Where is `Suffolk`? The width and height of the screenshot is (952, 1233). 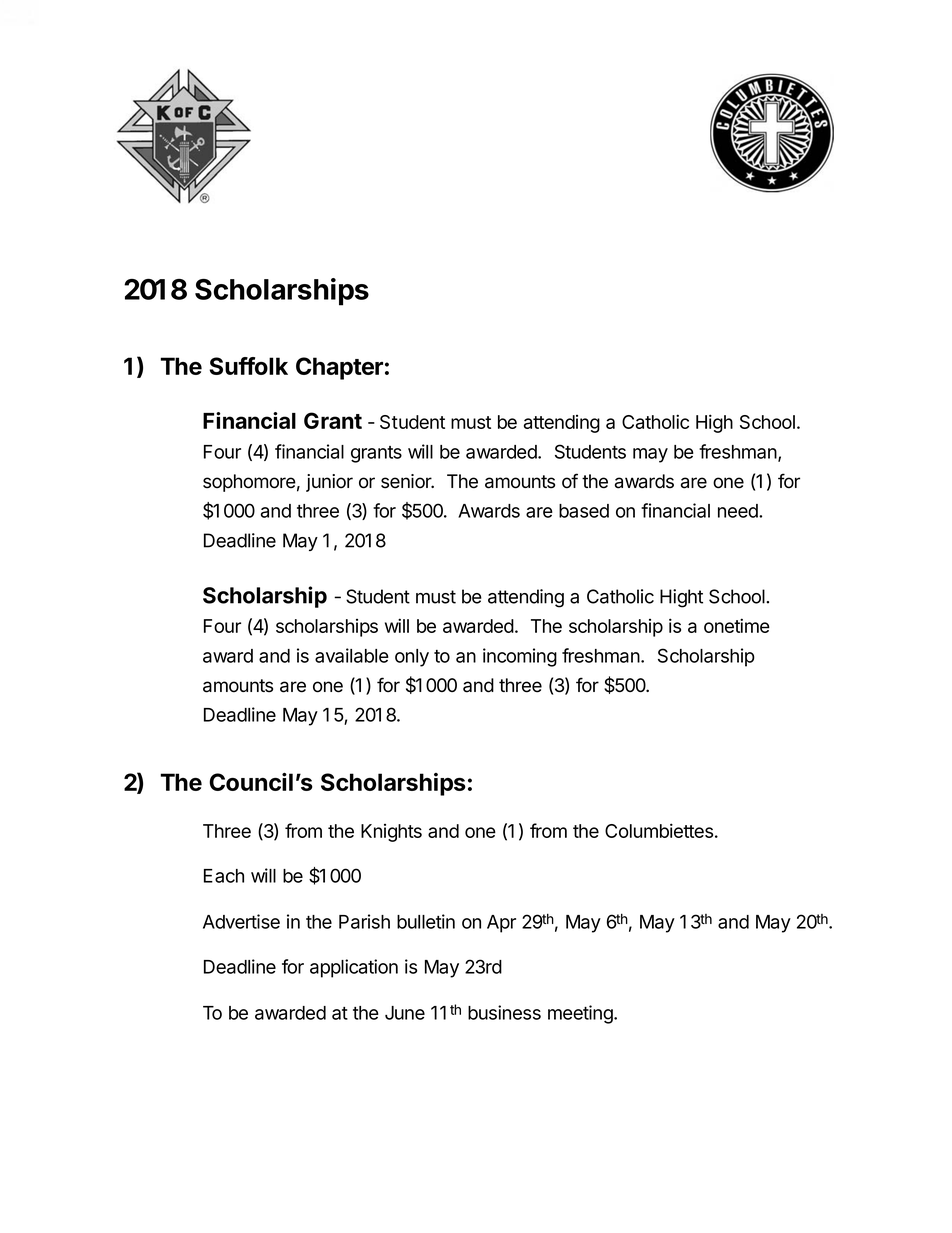 Suffolk is located at coordinates (248, 366).
